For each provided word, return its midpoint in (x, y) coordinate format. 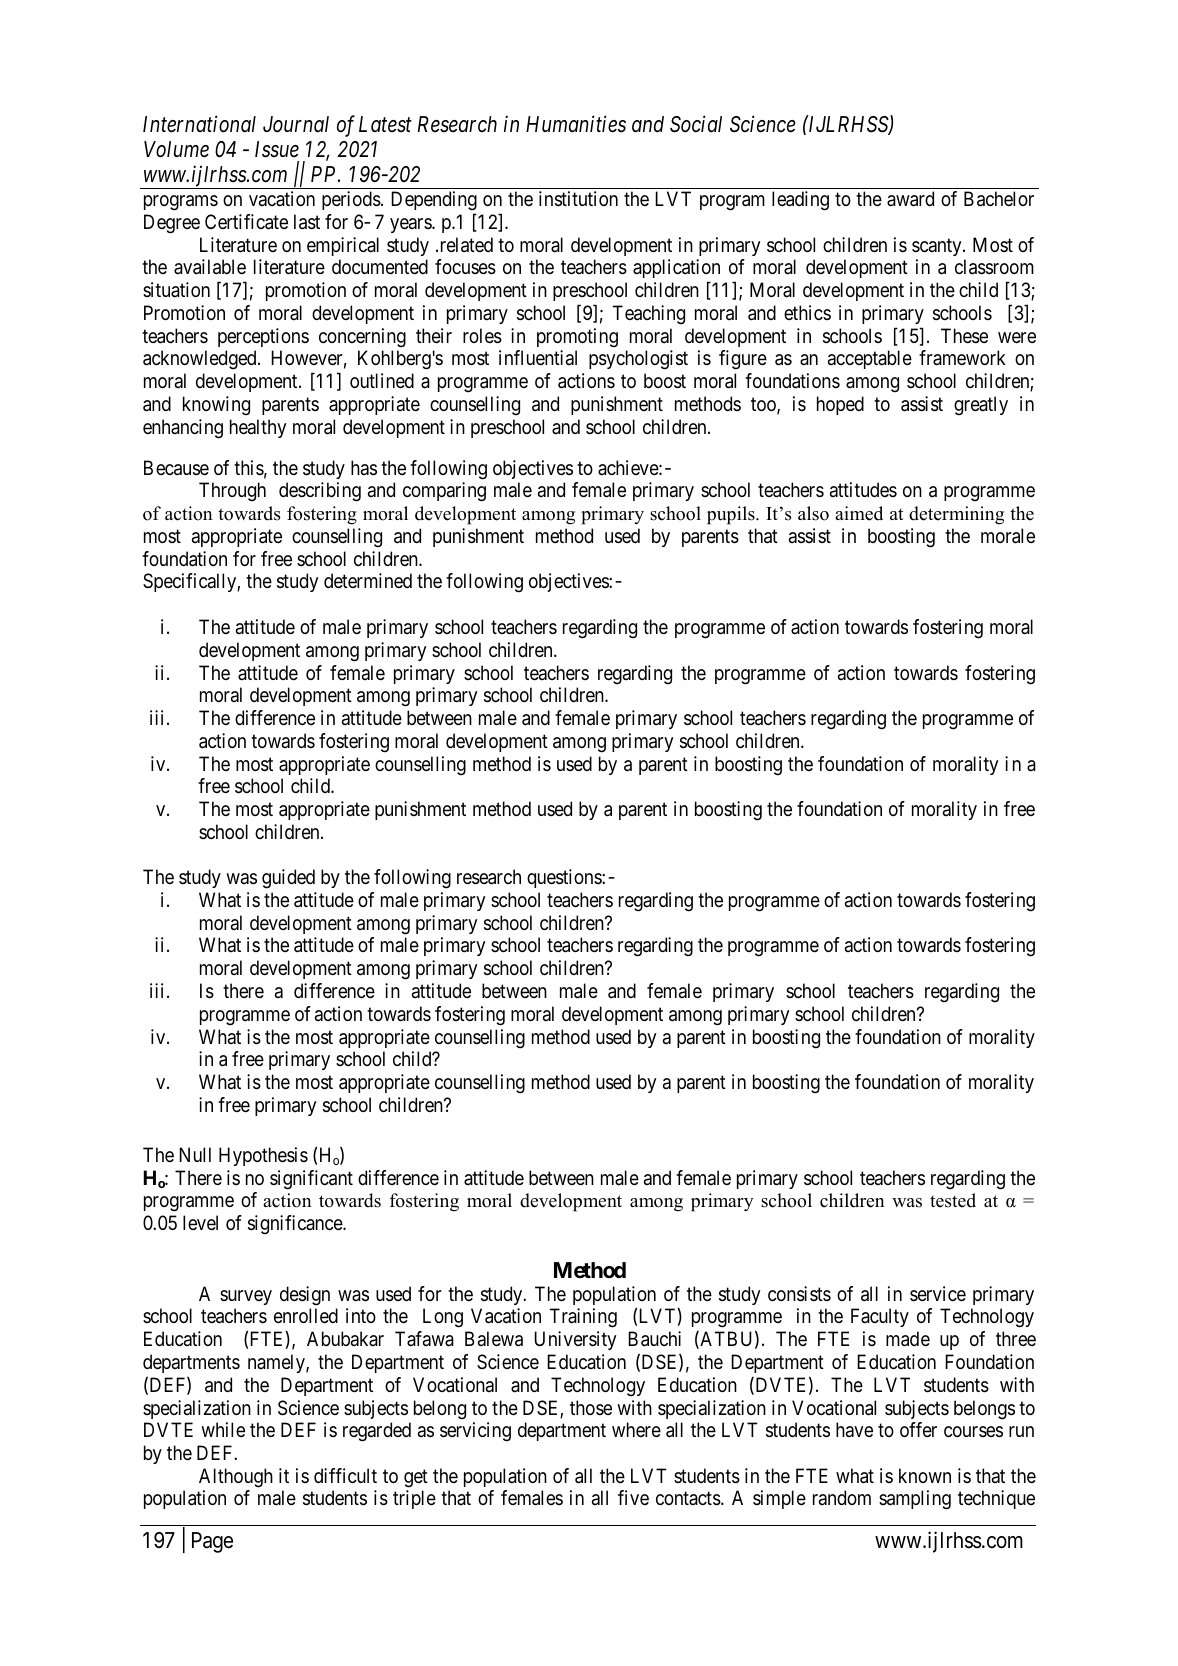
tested (953, 1200)
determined (368, 580)
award (910, 199)
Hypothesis (263, 1156)
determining (956, 515)
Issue (277, 149)
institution (578, 199)
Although (236, 1478)
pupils (732, 515)
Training (583, 1318)
